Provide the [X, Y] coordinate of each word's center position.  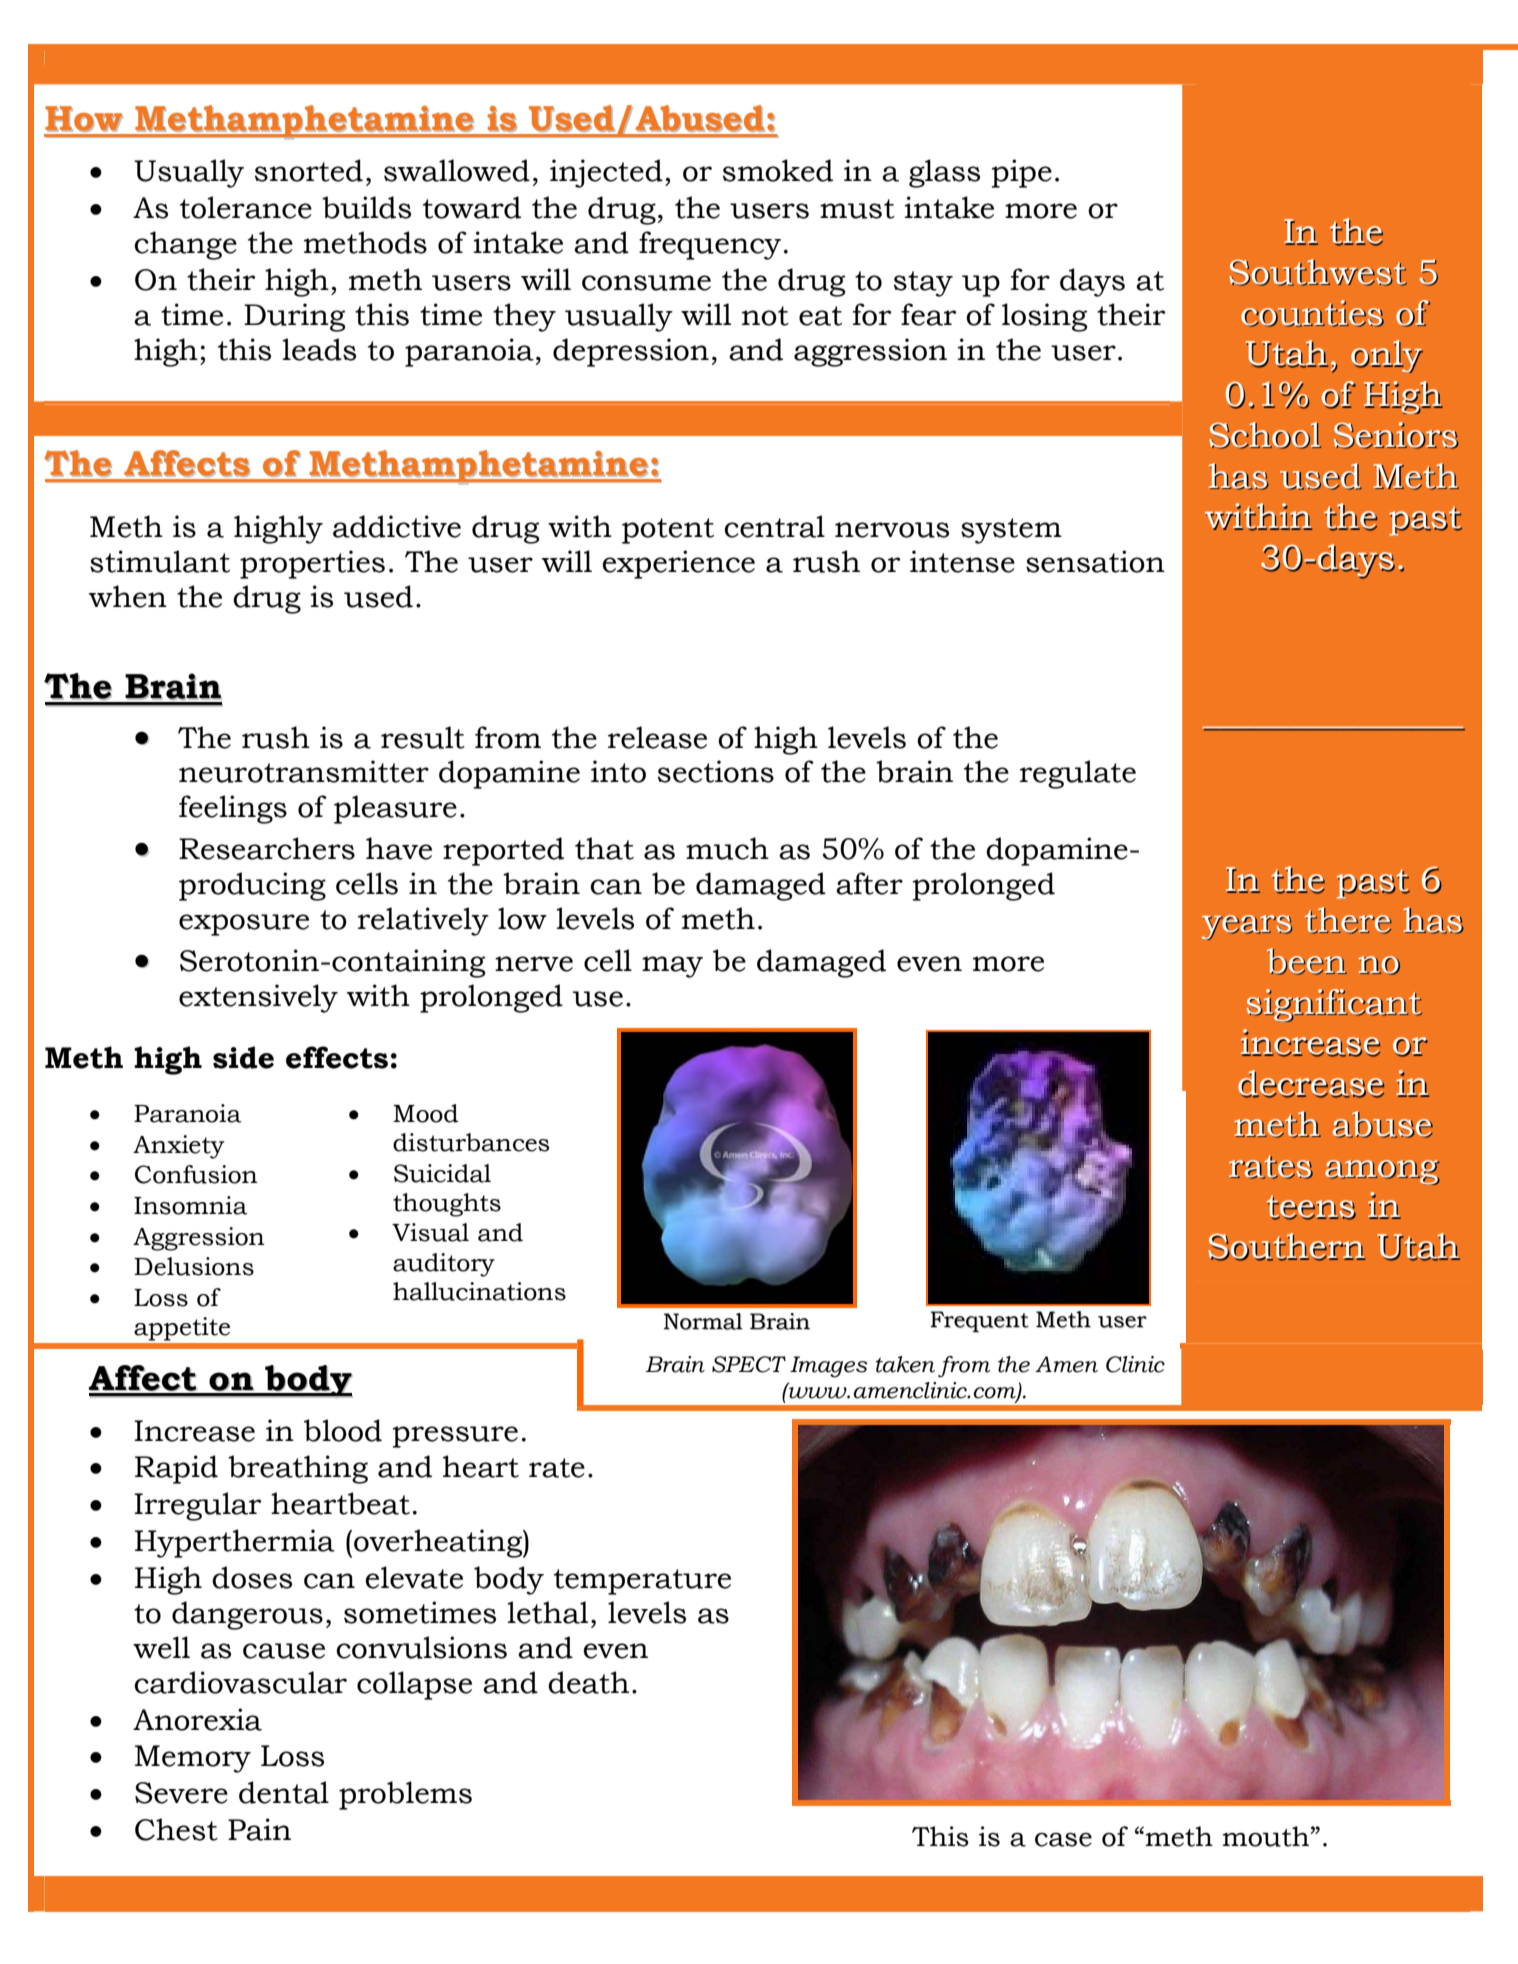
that [604, 848]
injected [606, 173]
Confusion [196, 1174]
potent [668, 531]
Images [829, 1367]
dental [284, 1792]
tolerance [246, 207]
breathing [298, 1469]
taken [905, 1364]
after [869, 883]
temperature [642, 1582]
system [1011, 531]
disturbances [471, 1142]
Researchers [267, 848]
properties [312, 564]
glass [944, 173]
